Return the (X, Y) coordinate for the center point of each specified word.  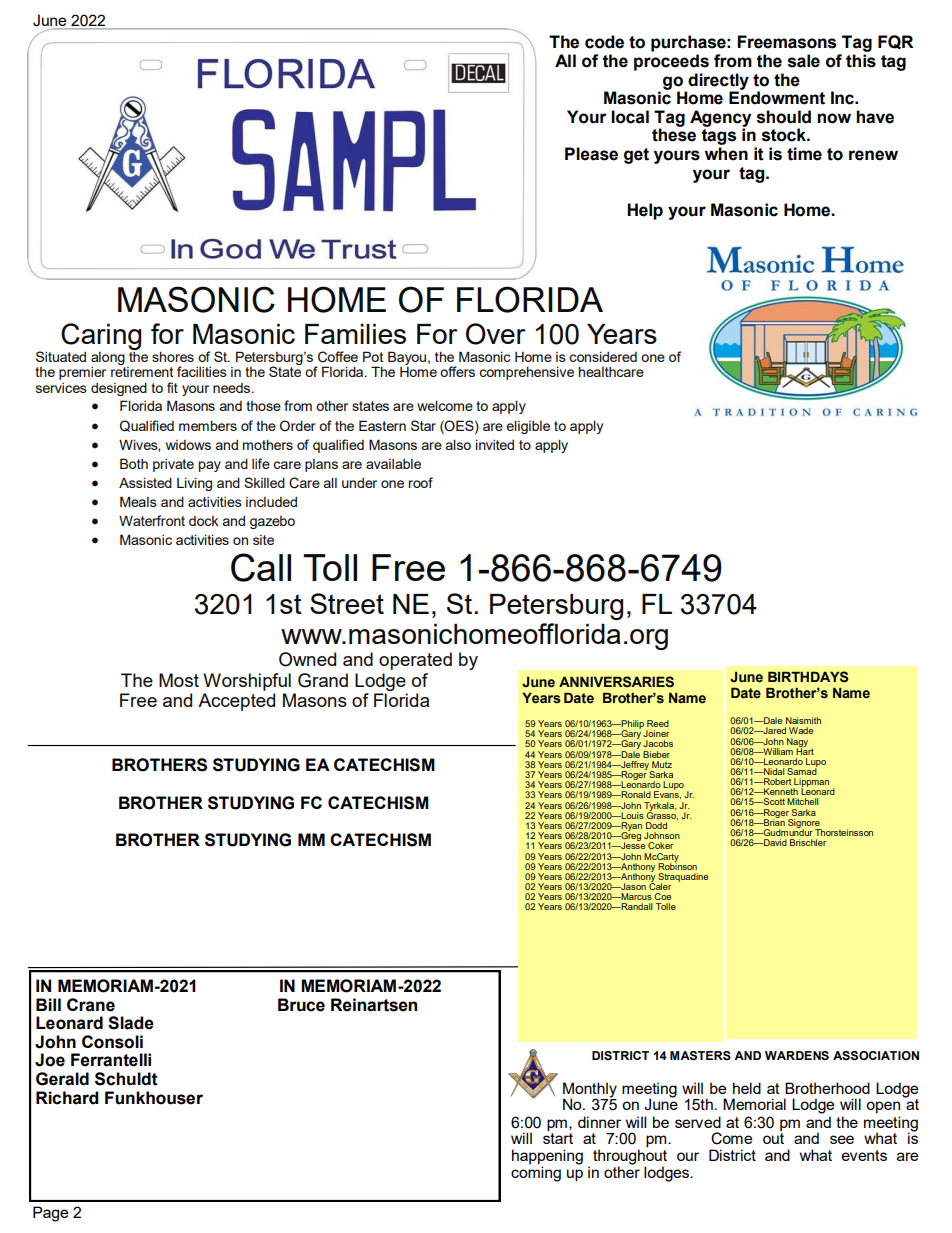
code (604, 42)
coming (536, 1174)
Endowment (777, 97)
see (842, 1139)
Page (50, 1214)
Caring (101, 336)
